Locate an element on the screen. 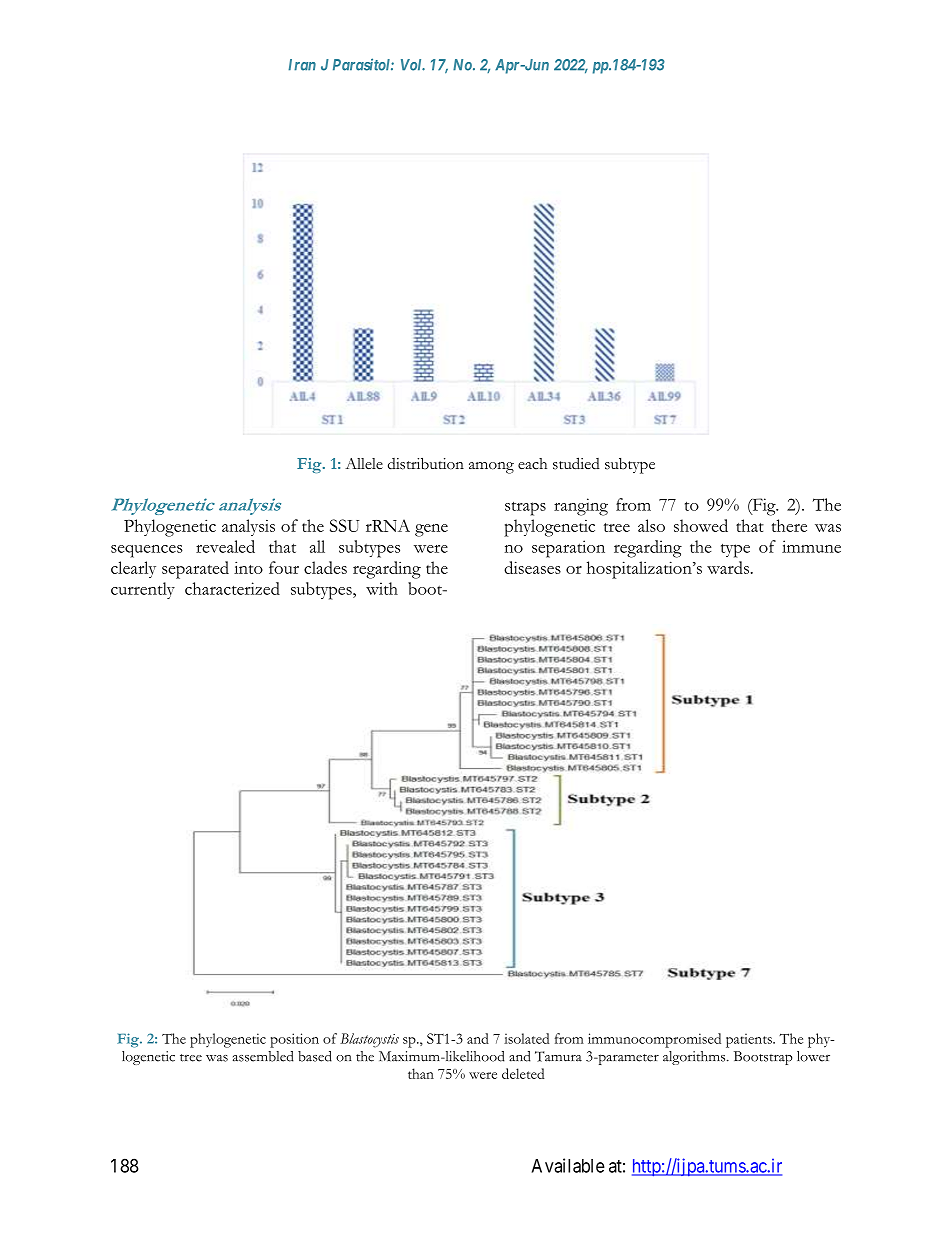  wards is located at coordinates (728, 567).
